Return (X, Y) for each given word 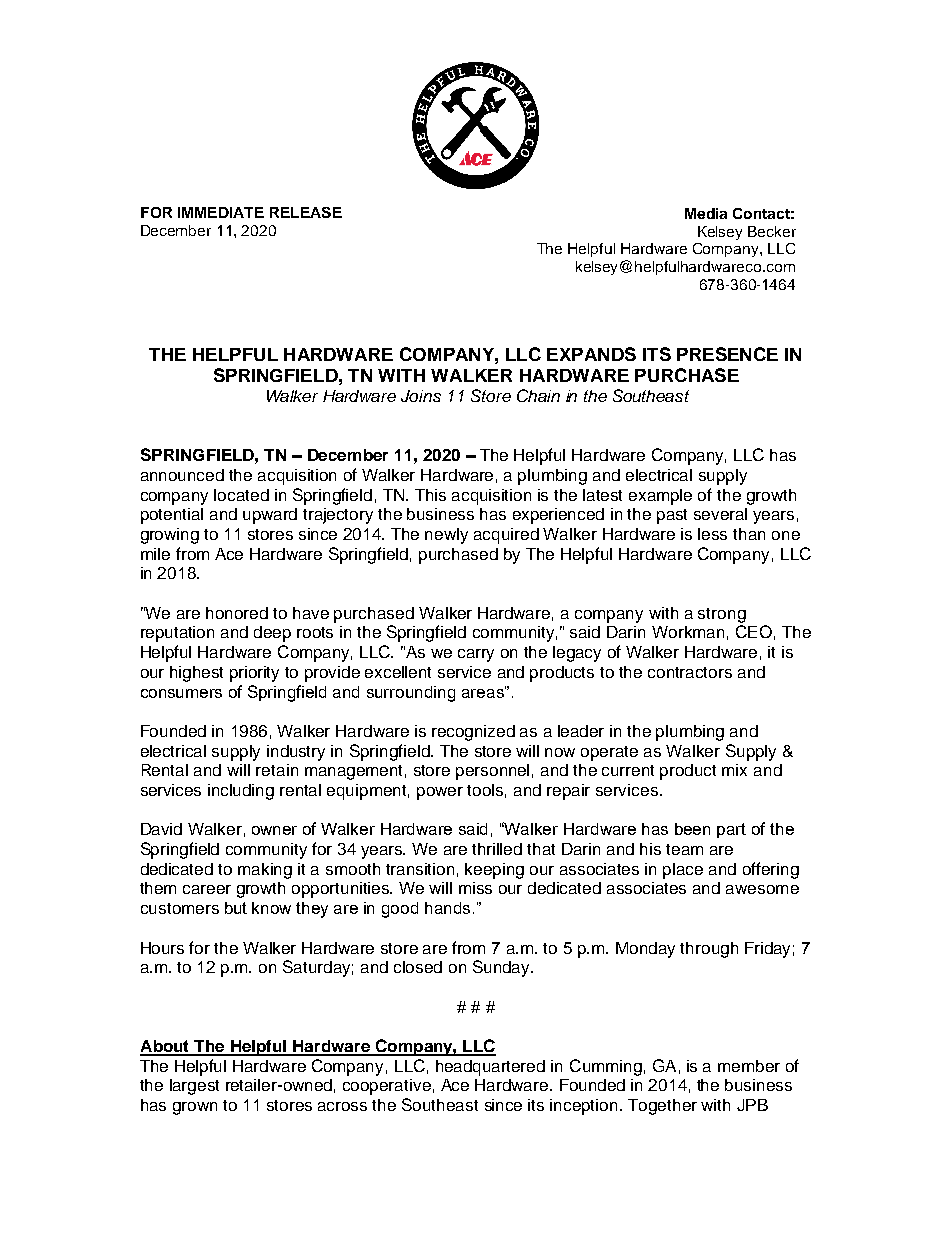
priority (254, 674)
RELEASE (306, 212)
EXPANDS (591, 354)
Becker (772, 231)
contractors (690, 672)
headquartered (490, 1068)
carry (476, 655)
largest (194, 1087)
